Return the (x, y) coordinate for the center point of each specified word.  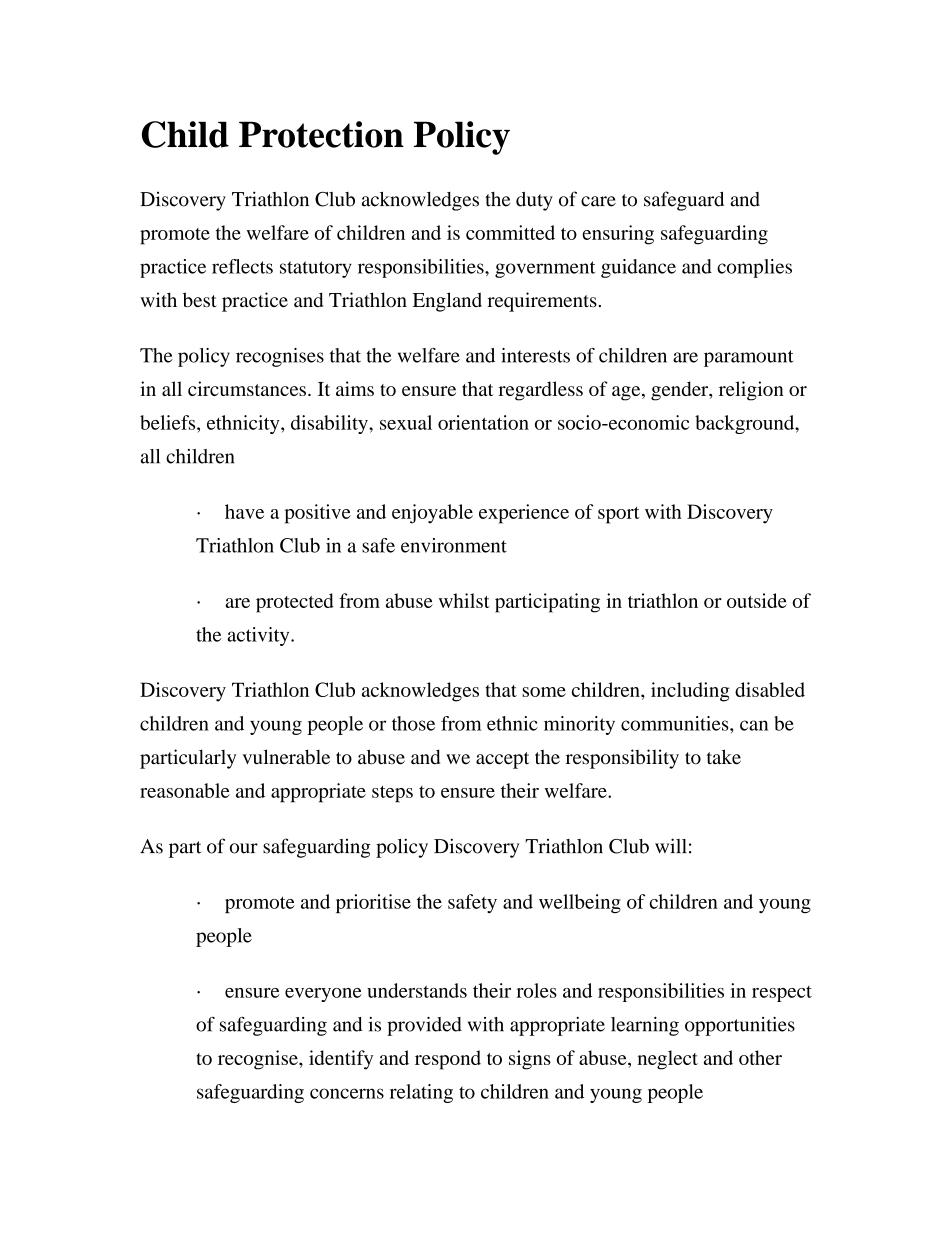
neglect (668, 1060)
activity (259, 636)
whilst (464, 600)
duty (534, 201)
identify (341, 1060)
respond (448, 1060)
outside (757, 600)
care (598, 201)
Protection (321, 134)
